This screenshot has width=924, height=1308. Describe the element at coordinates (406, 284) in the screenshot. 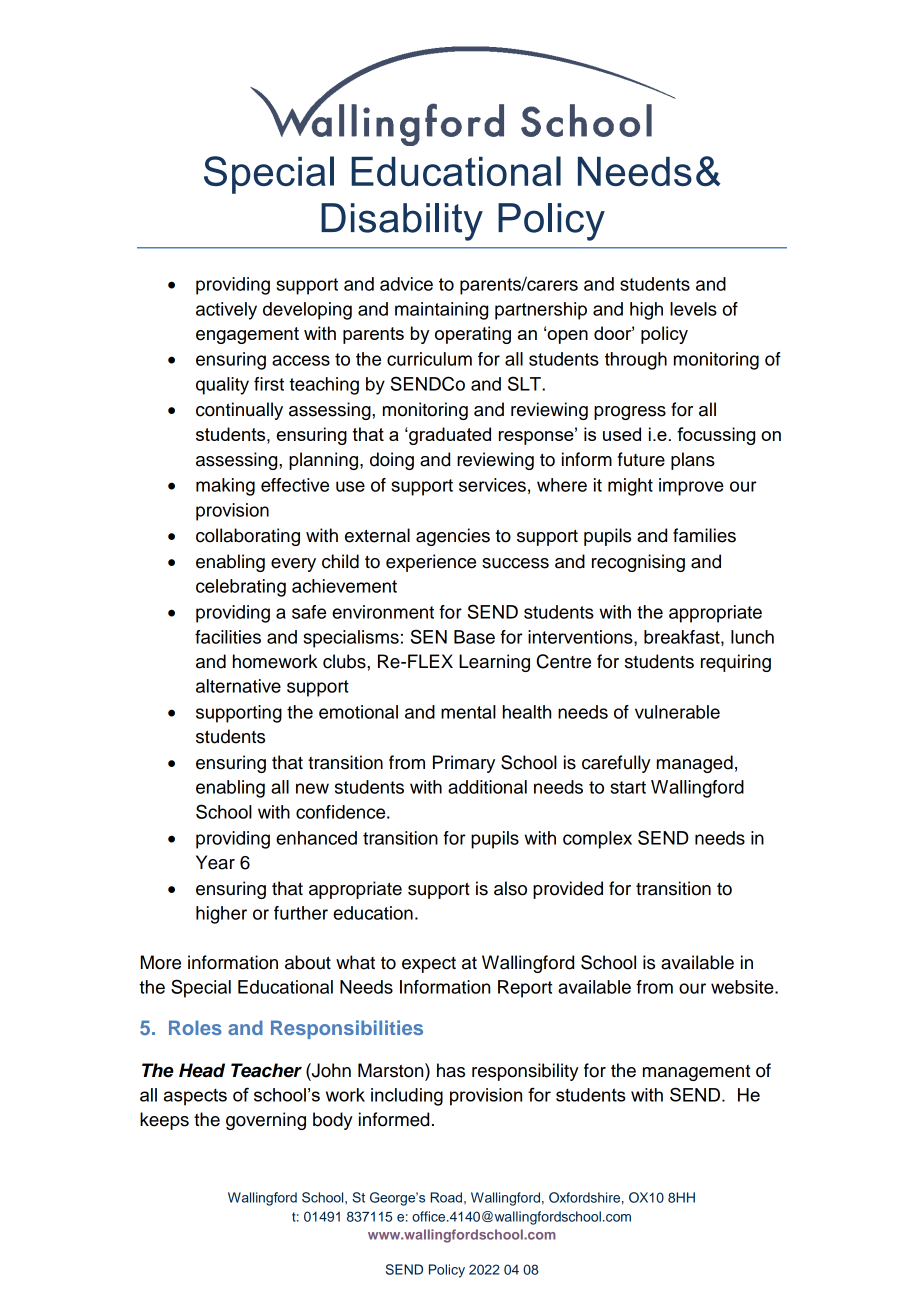

I see `advice` at that location.
